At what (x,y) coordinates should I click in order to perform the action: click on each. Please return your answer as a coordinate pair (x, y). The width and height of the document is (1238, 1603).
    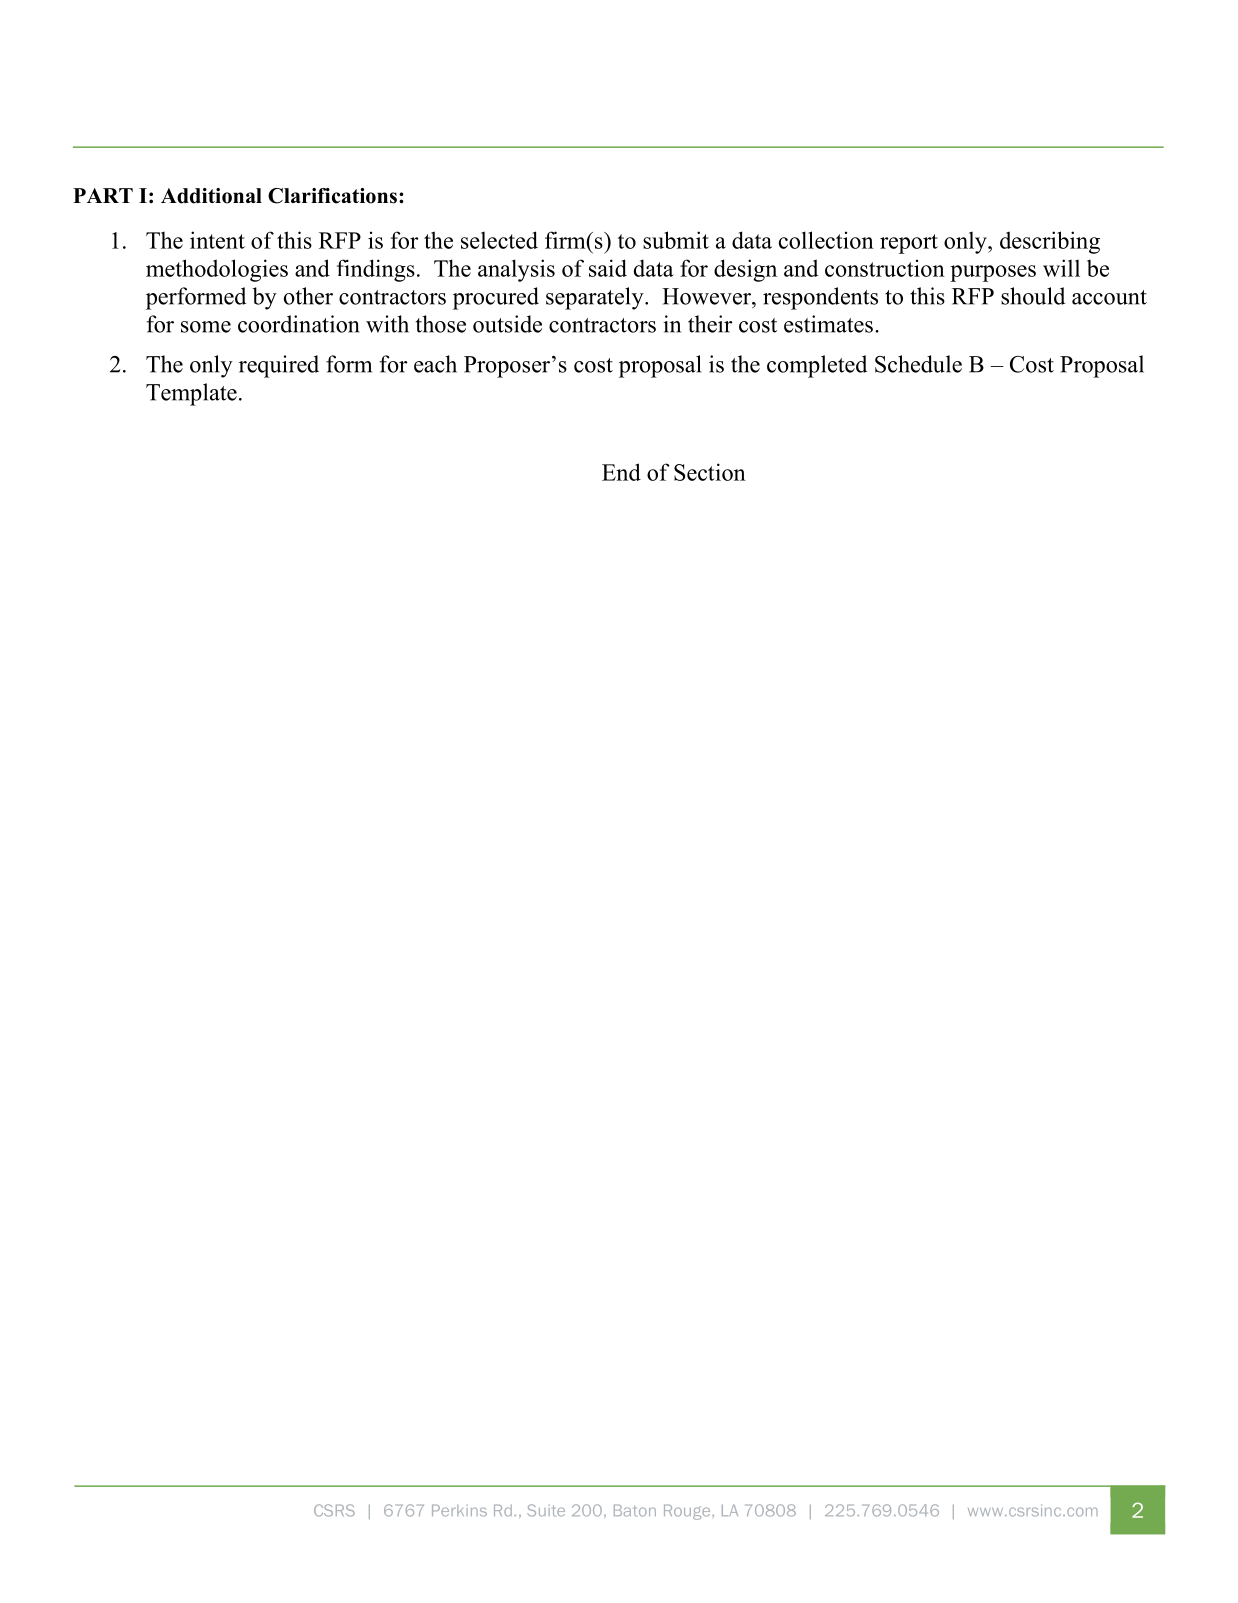
    Looking at the image, I should click on (435, 364).
